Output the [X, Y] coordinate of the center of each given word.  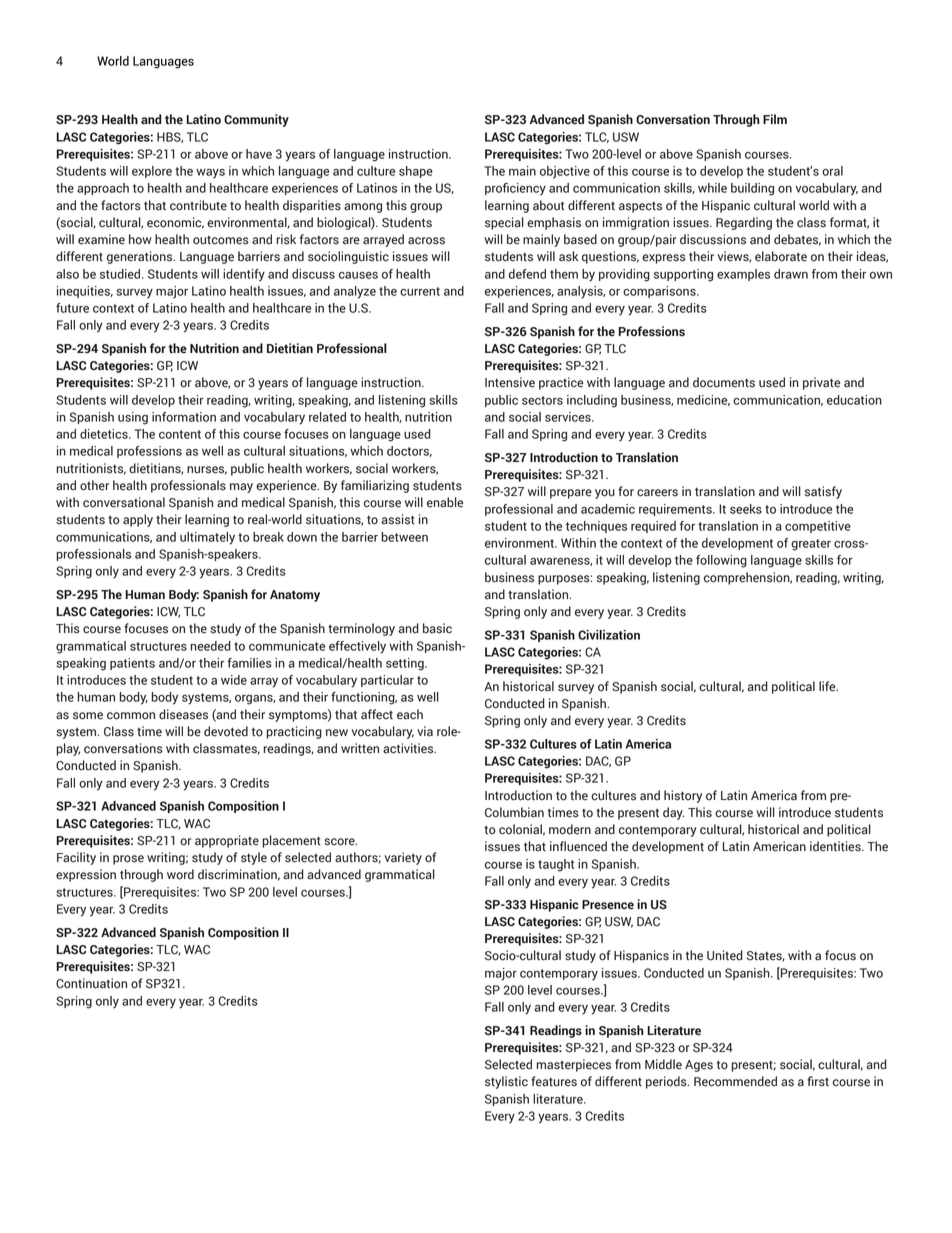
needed [210, 646]
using [133, 418]
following [721, 561]
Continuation [91, 983]
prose [128, 860]
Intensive [510, 382]
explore [152, 172]
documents [724, 382]
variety [403, 858]
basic [437, 628]
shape [416, 172]
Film [775, 119]
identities [836, 846]
